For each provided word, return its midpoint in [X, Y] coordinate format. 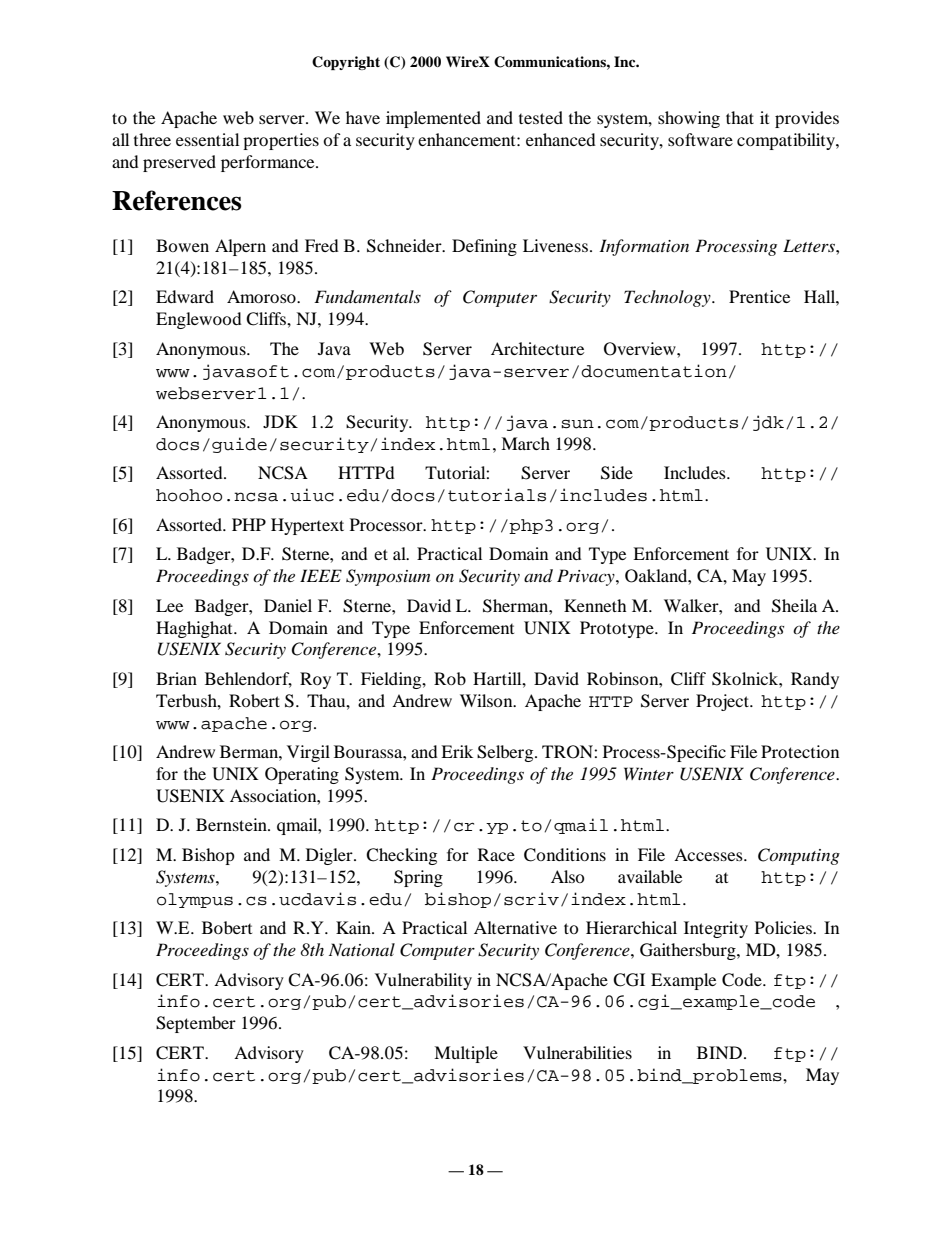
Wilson [487, 700]
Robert [254, 700]
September [196, 1024]
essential [207, 139]
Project [723, 702]
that [740, 117]
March [525, 443]
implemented [433, 119]
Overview [641, 349]
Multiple [466, 1054]
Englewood [199, 320]
